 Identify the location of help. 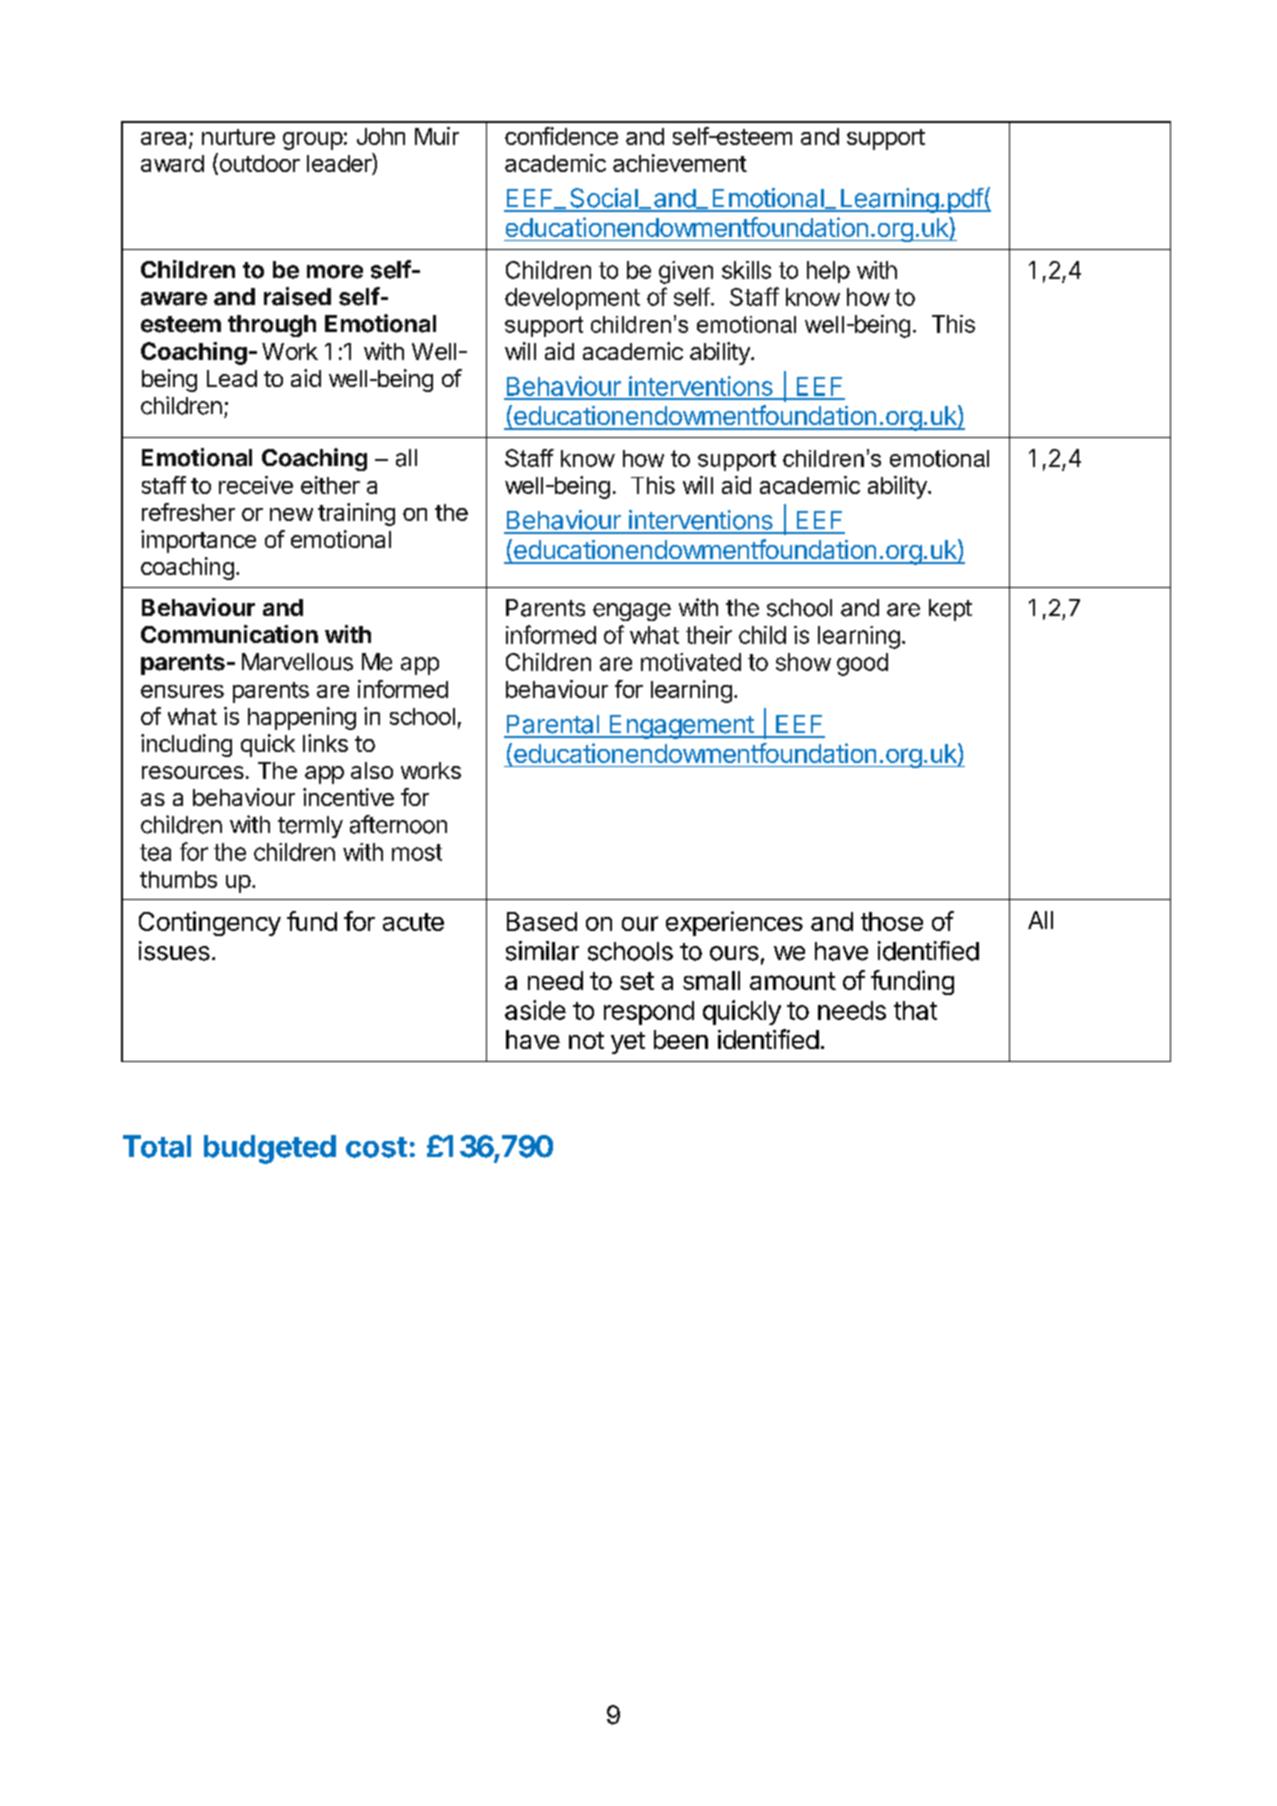
(828, 272).
